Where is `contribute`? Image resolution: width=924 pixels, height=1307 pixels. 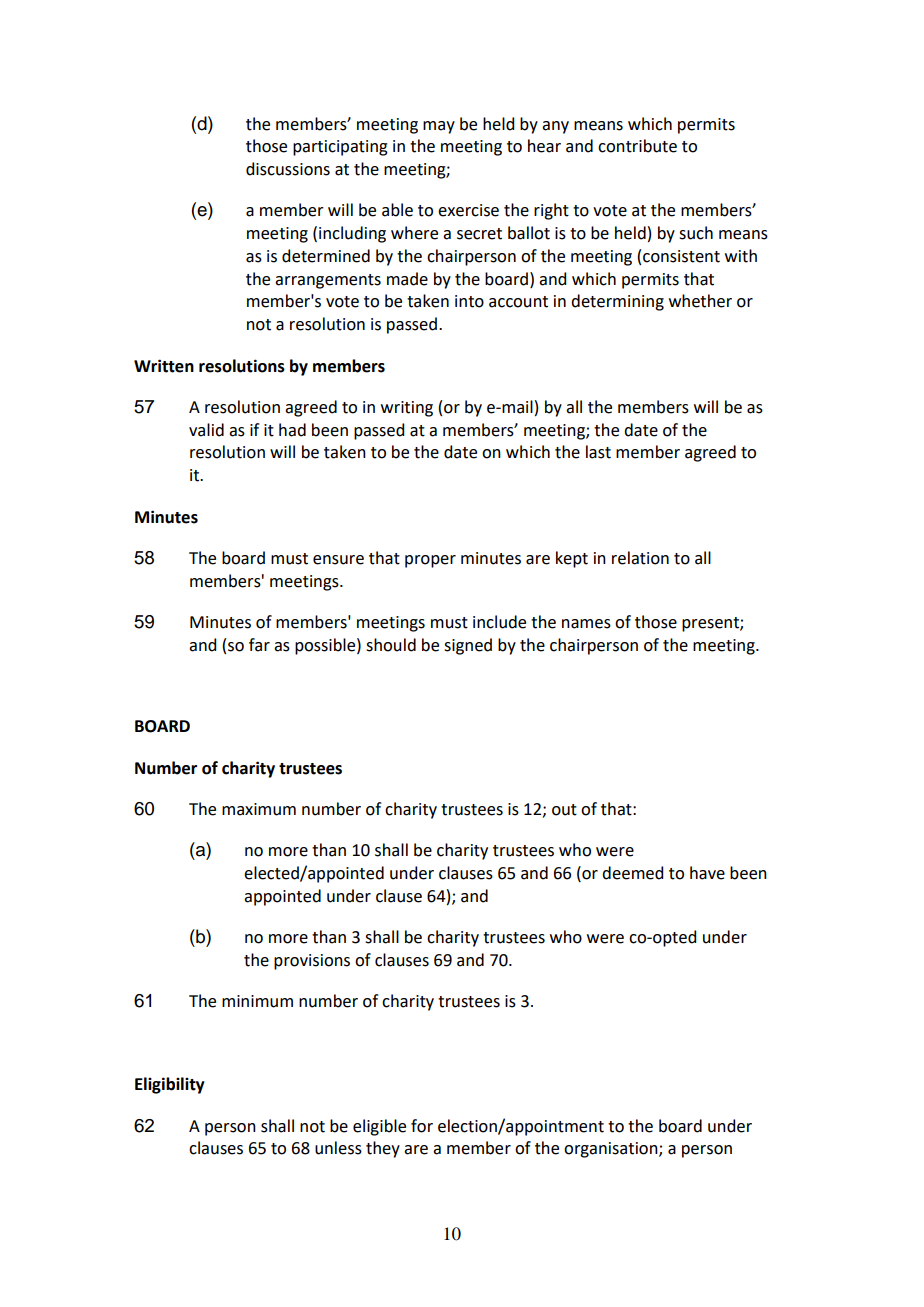
contribute is located at coordinates (637, 146).
